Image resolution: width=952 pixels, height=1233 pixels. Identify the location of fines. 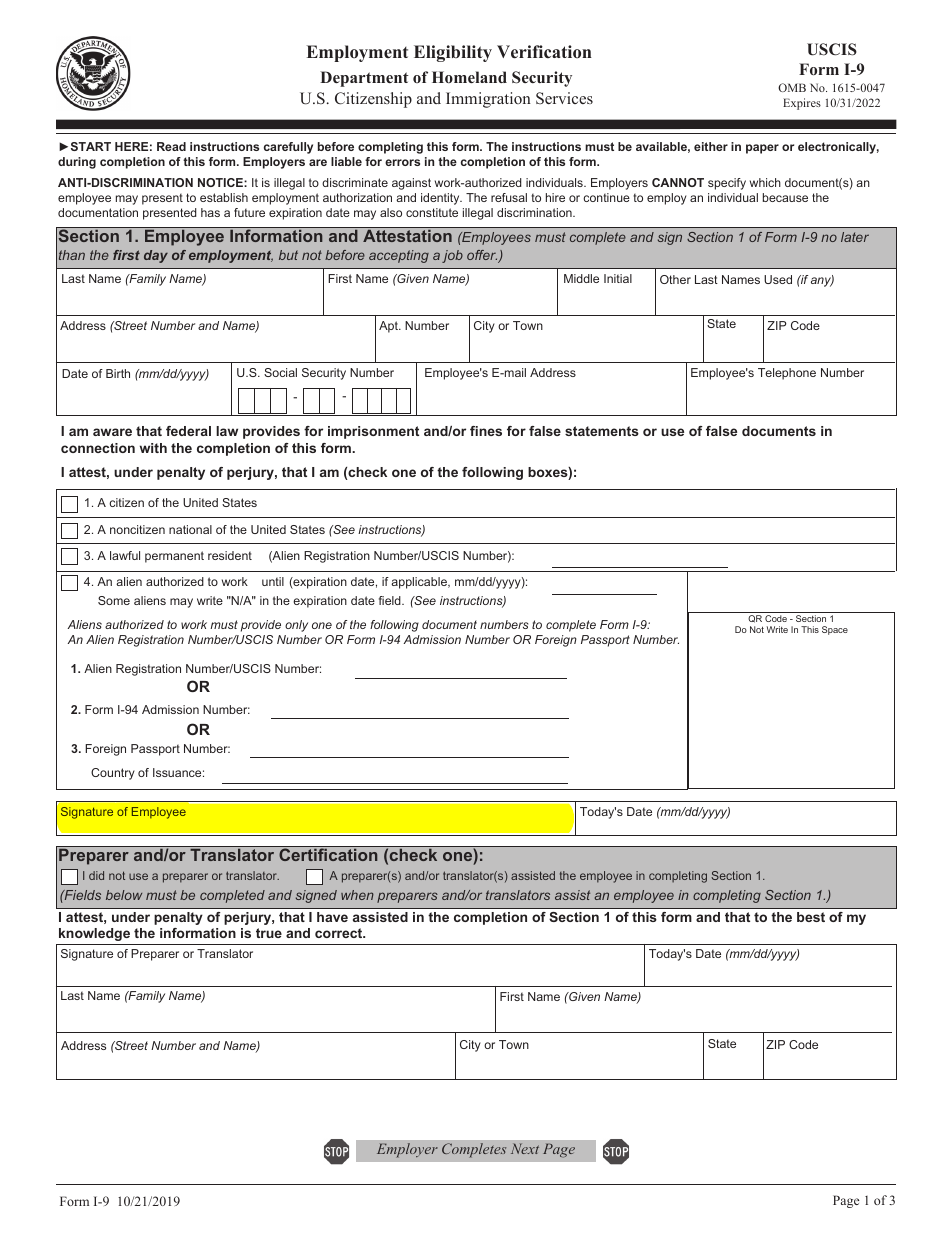
(486, 431).
